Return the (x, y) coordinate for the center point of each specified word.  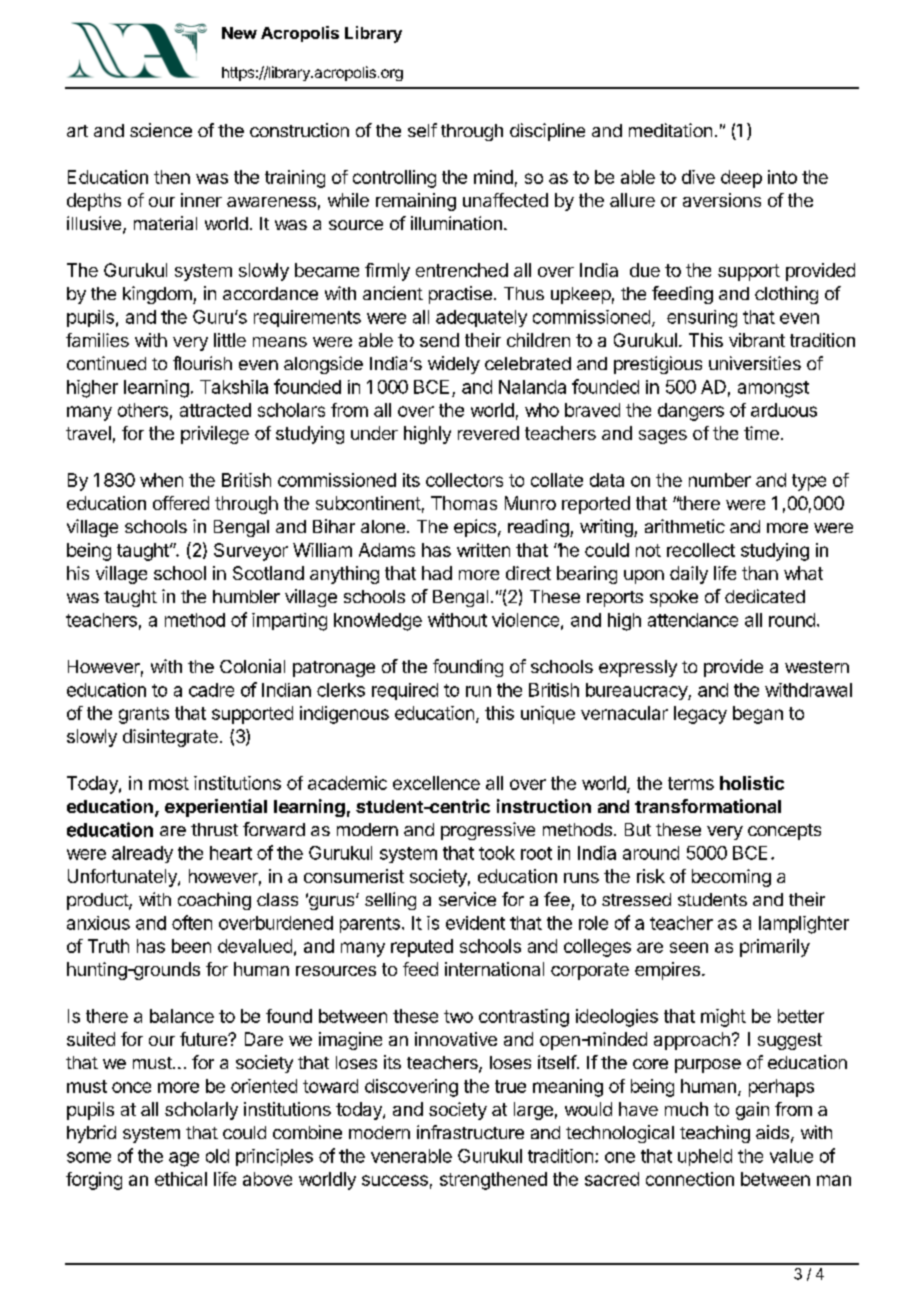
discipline (547, 132)
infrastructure (470, 1132)
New (239, 33)
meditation (670, 130)
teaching (715, 1134)
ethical (181, 1179)
